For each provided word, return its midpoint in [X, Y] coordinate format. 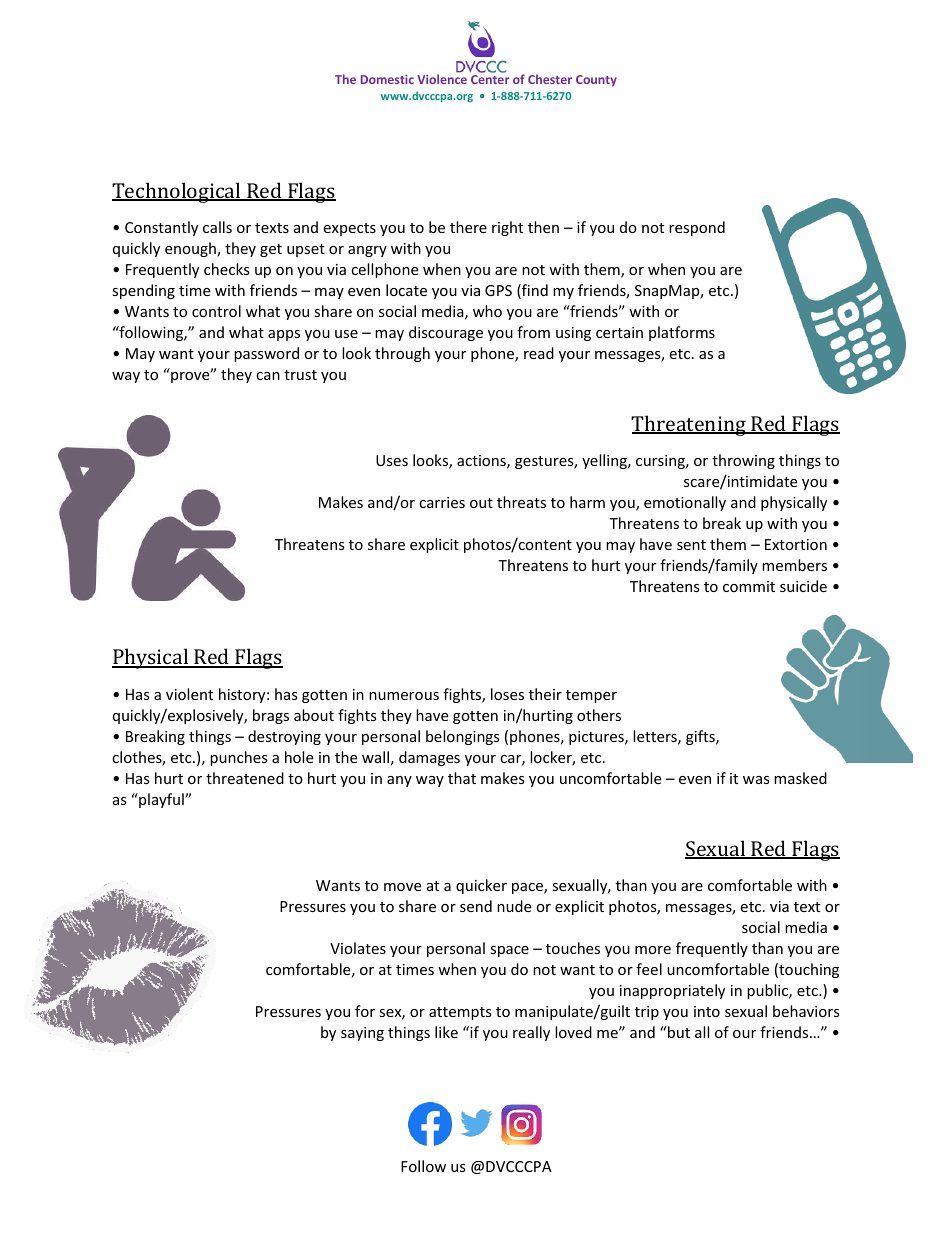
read [539, 353]
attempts [460, 1013]
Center [490, 79]
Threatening [689, 425]
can [268, 376]
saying [362, 1034]
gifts [701, 737]
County [596, 81]
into [707, 1011]
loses [507, 694]
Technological [177, 192]
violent [189, 694]
